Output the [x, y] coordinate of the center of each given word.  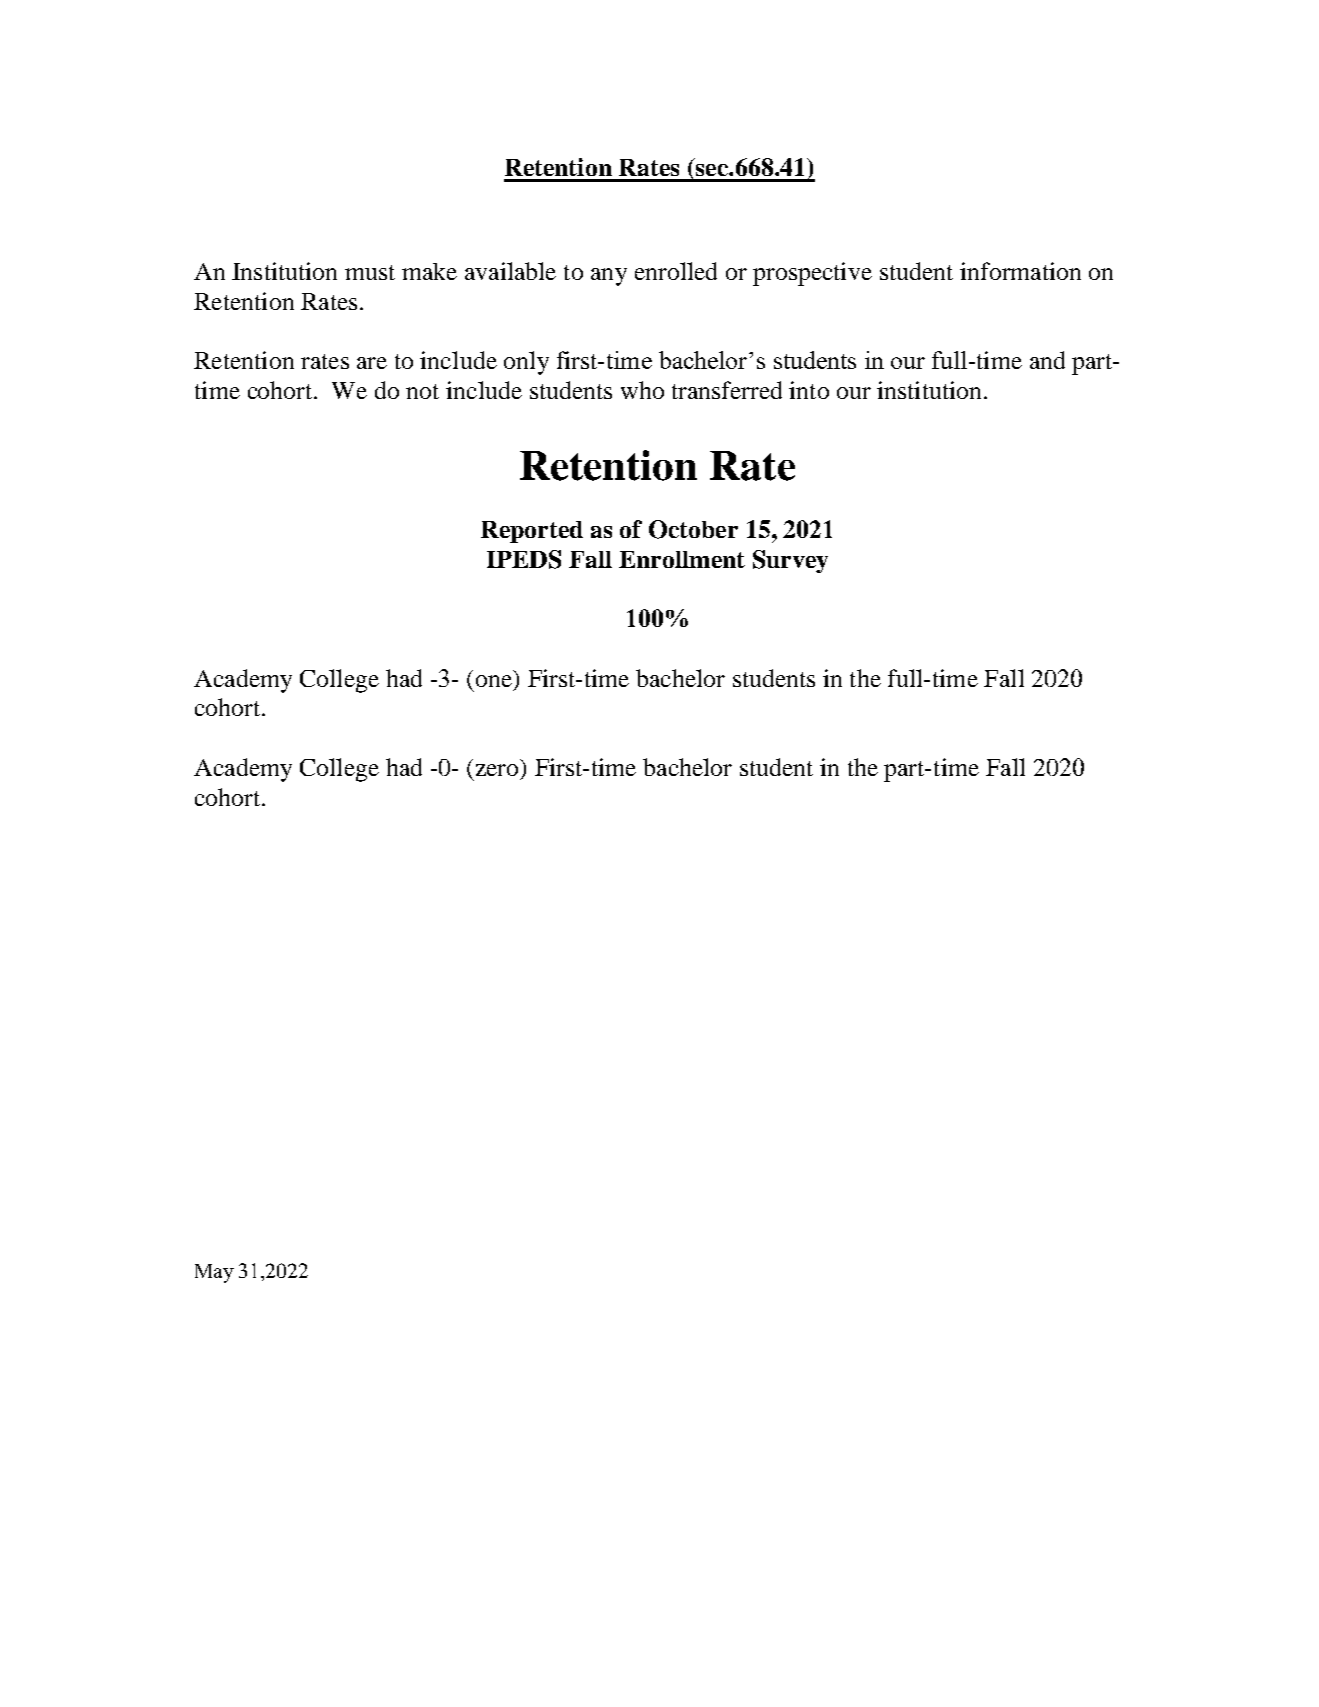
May [214, 1273]
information [1020, 271]
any [609, 277]
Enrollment [682, 559]
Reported [532, 532]
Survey [790, 561]
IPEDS [524, 559]
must [370, 272]
